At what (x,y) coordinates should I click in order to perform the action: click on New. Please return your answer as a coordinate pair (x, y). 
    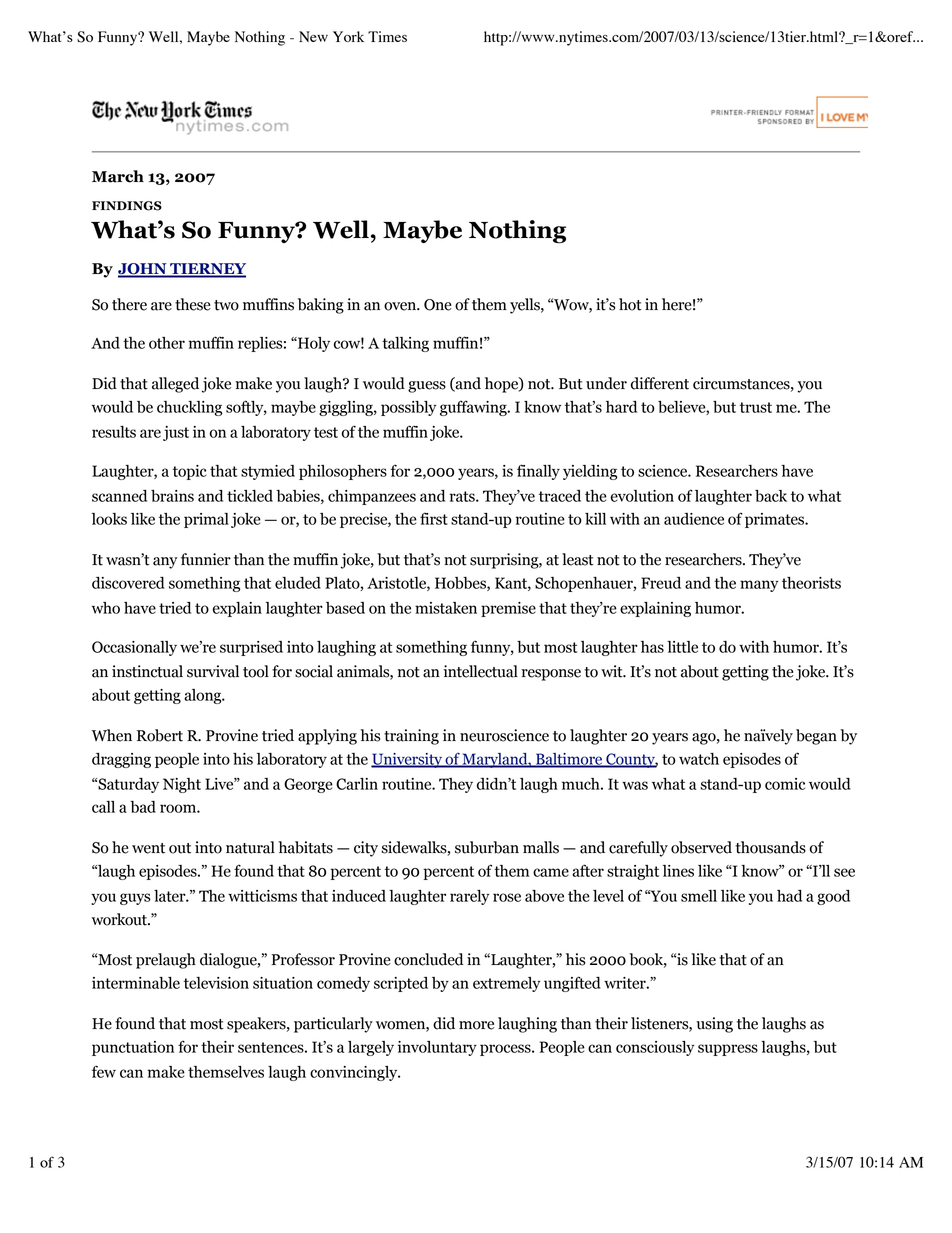
    Looking at the image, I should click on (313, 36).
